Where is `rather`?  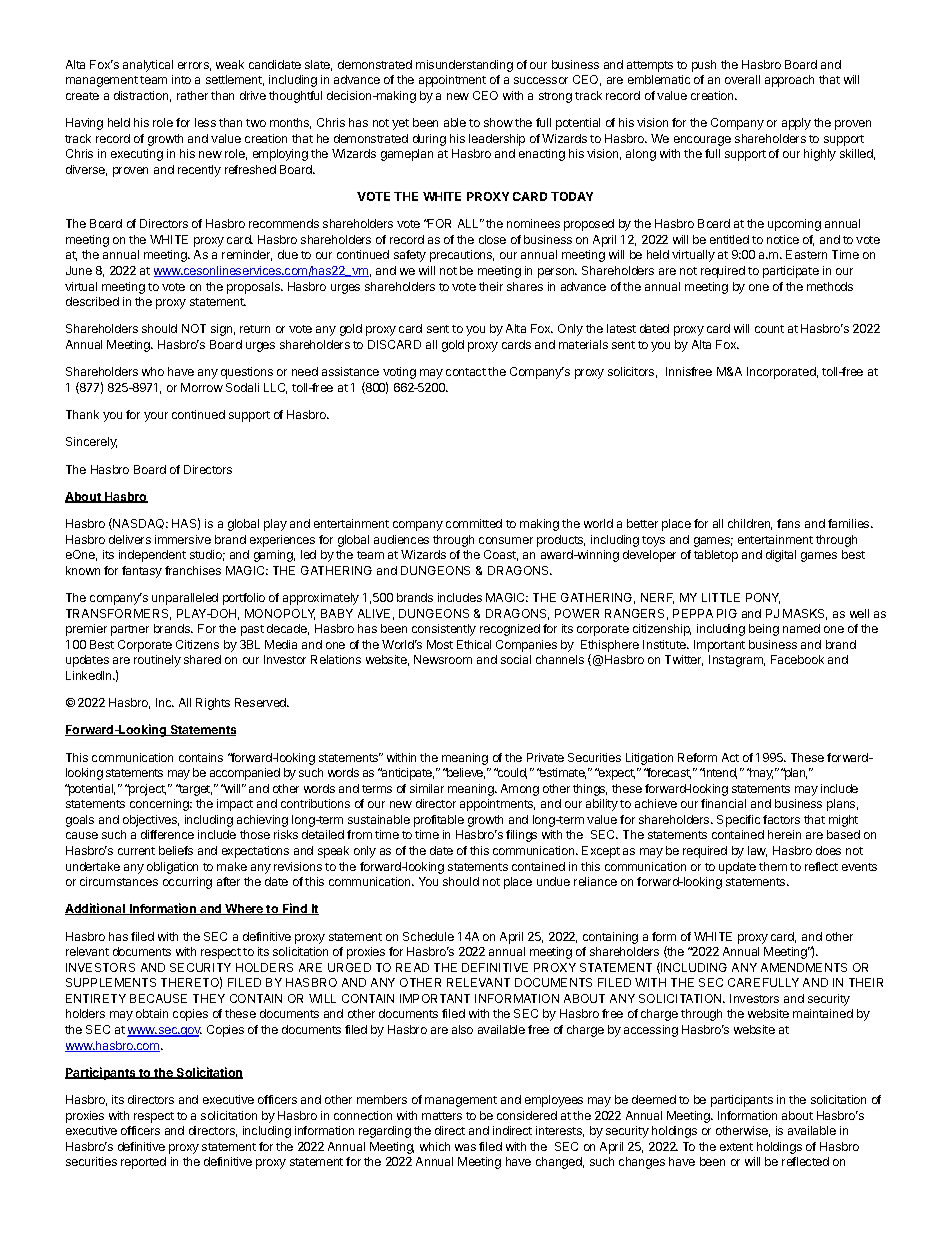
rather is located at coordinates (192, 95).
